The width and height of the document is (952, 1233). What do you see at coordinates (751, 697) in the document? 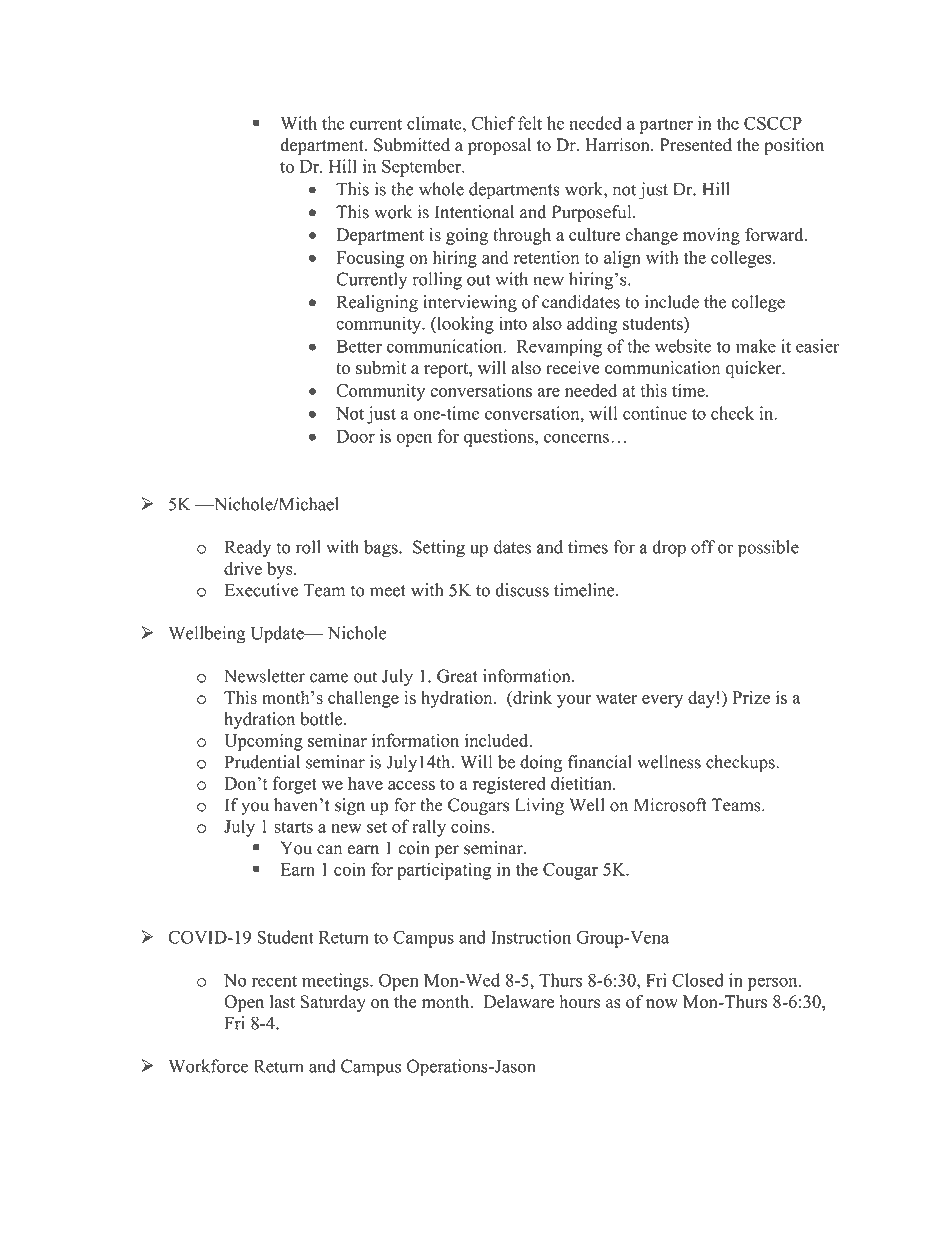
I see `Prize` at bounding box center [751, 697].
